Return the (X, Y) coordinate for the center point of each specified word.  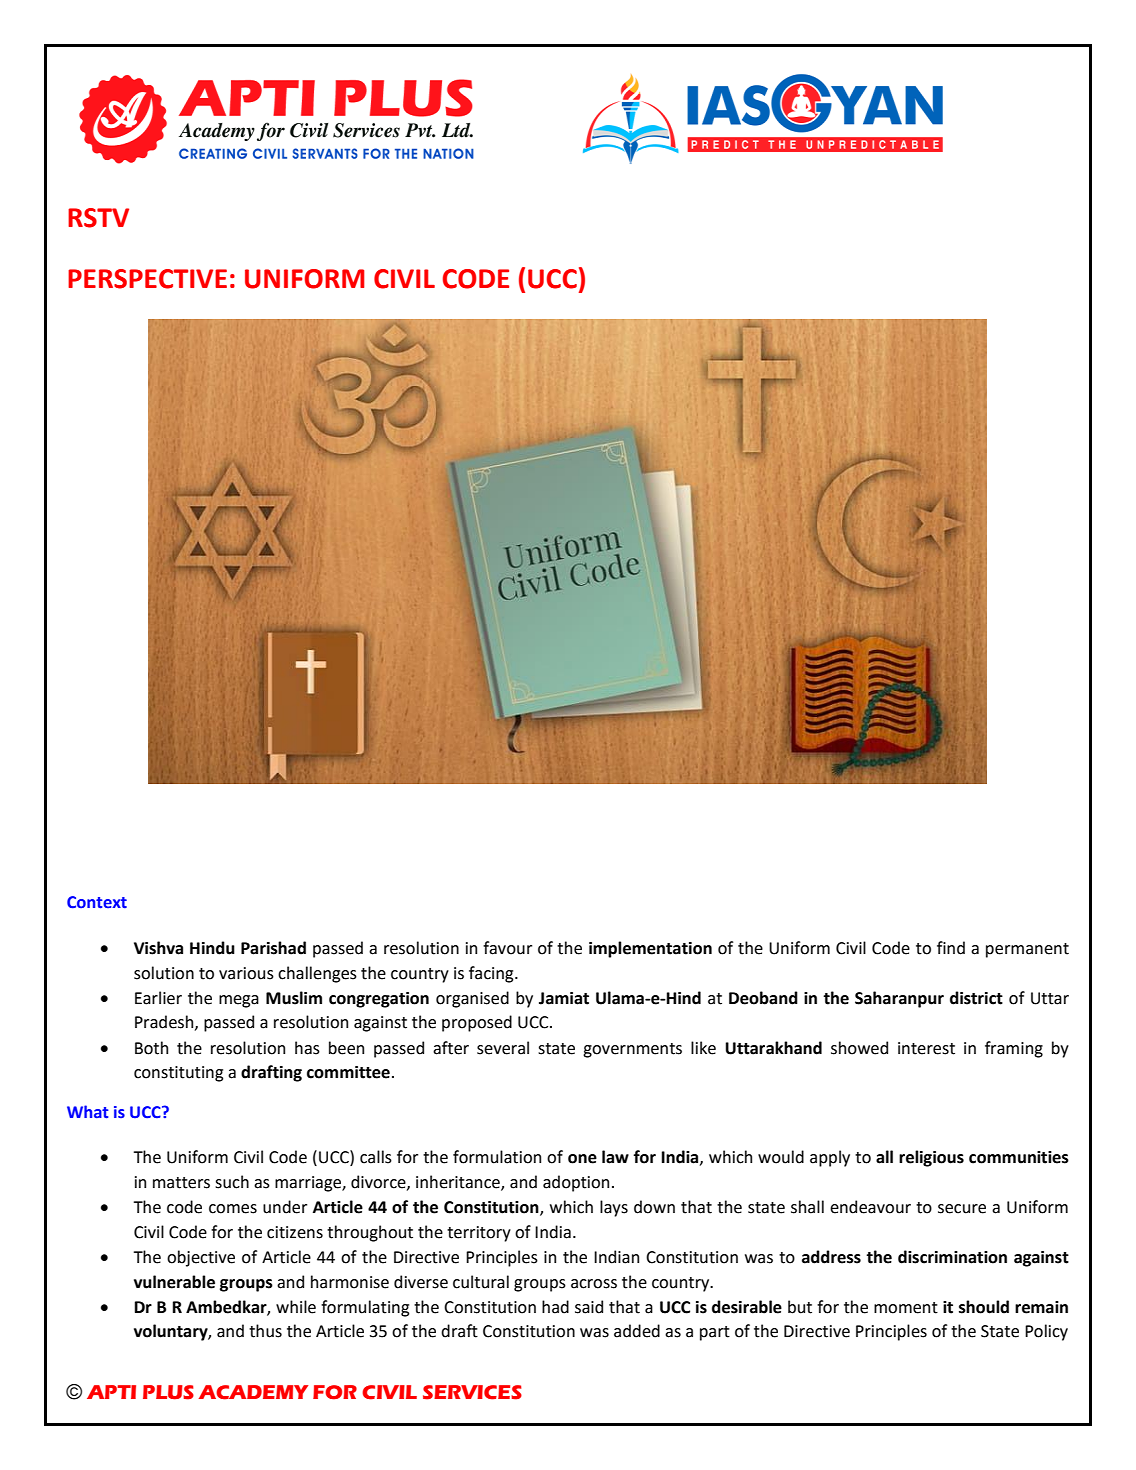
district (976, 998)
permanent (1027, 950)
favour (507, 948)
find (951, 948)
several (503, 1048)
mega (239, 1001)
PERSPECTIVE (147, 279)
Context (97, 902)
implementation (650, 949)
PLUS (168, 1392)
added (637, 1331)
